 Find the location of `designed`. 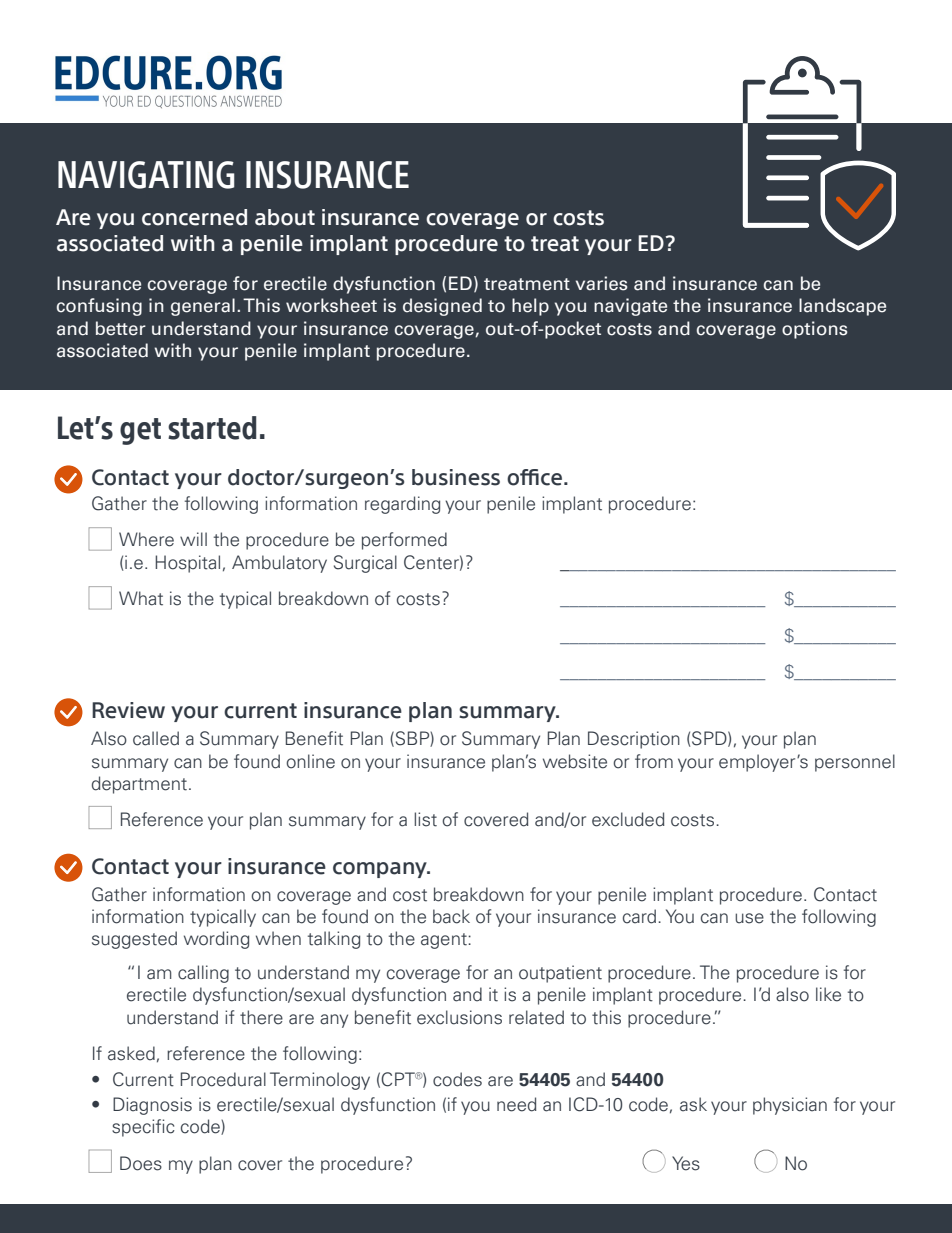

designed is located at coordinates (442, 307).
